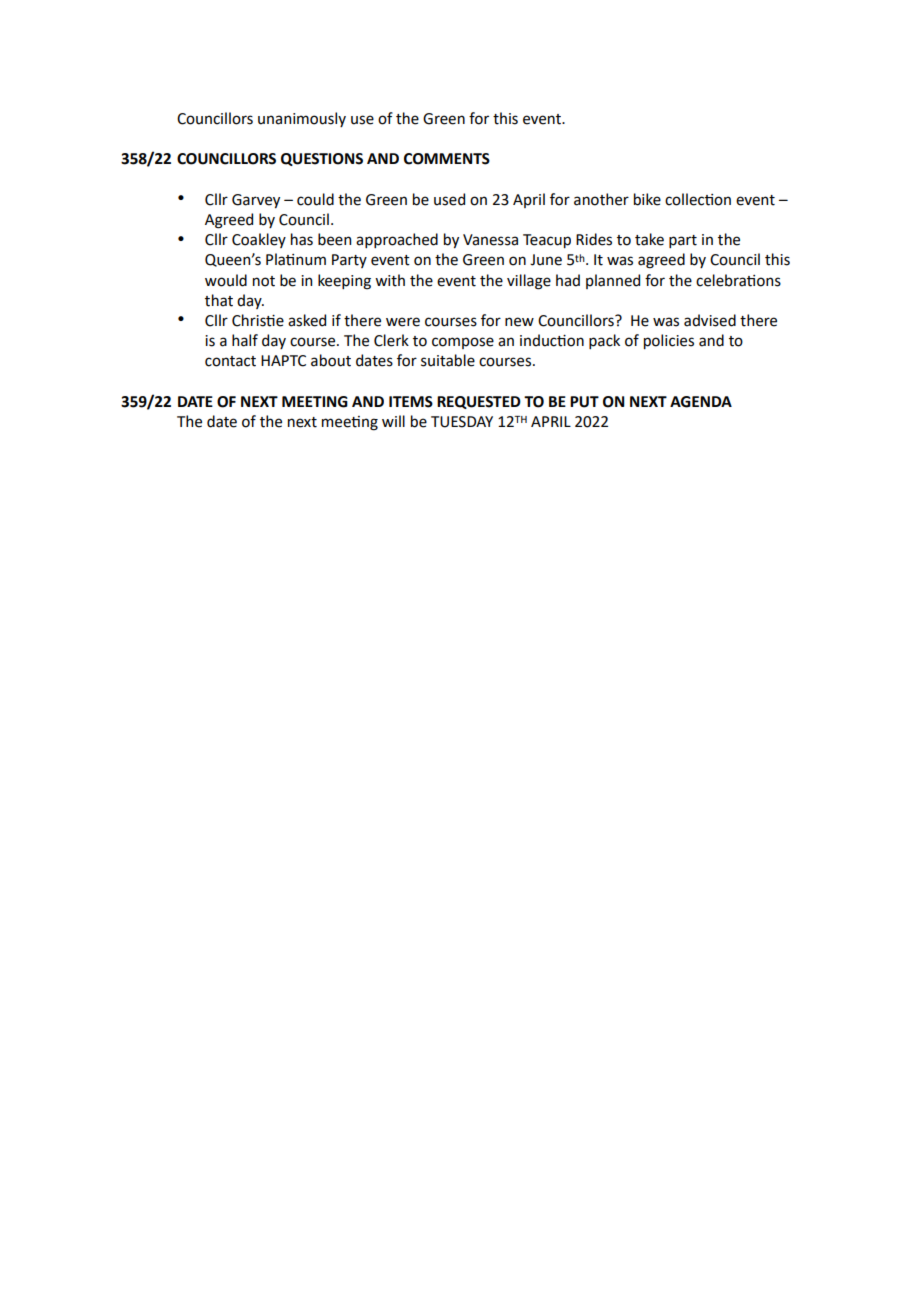  Describe the element at coordinates (393, 421) in the image. I see `will` at that location.
